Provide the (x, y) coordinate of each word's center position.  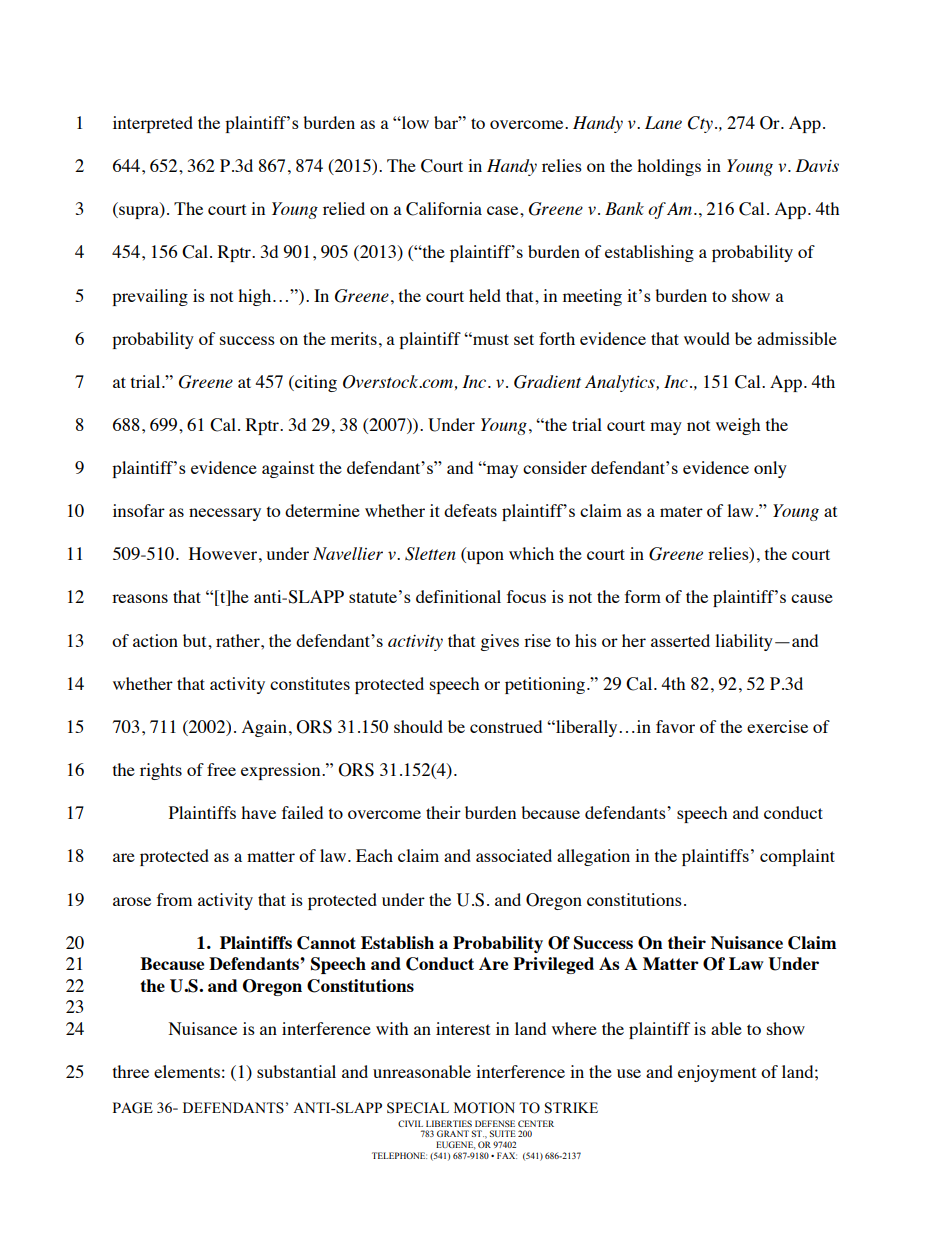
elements (187, 1071)
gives (499, 642)
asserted (680, 640)
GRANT (453, 1133)
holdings (669, 167)
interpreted (153, 124)
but (196, 640)
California (444, 209)
